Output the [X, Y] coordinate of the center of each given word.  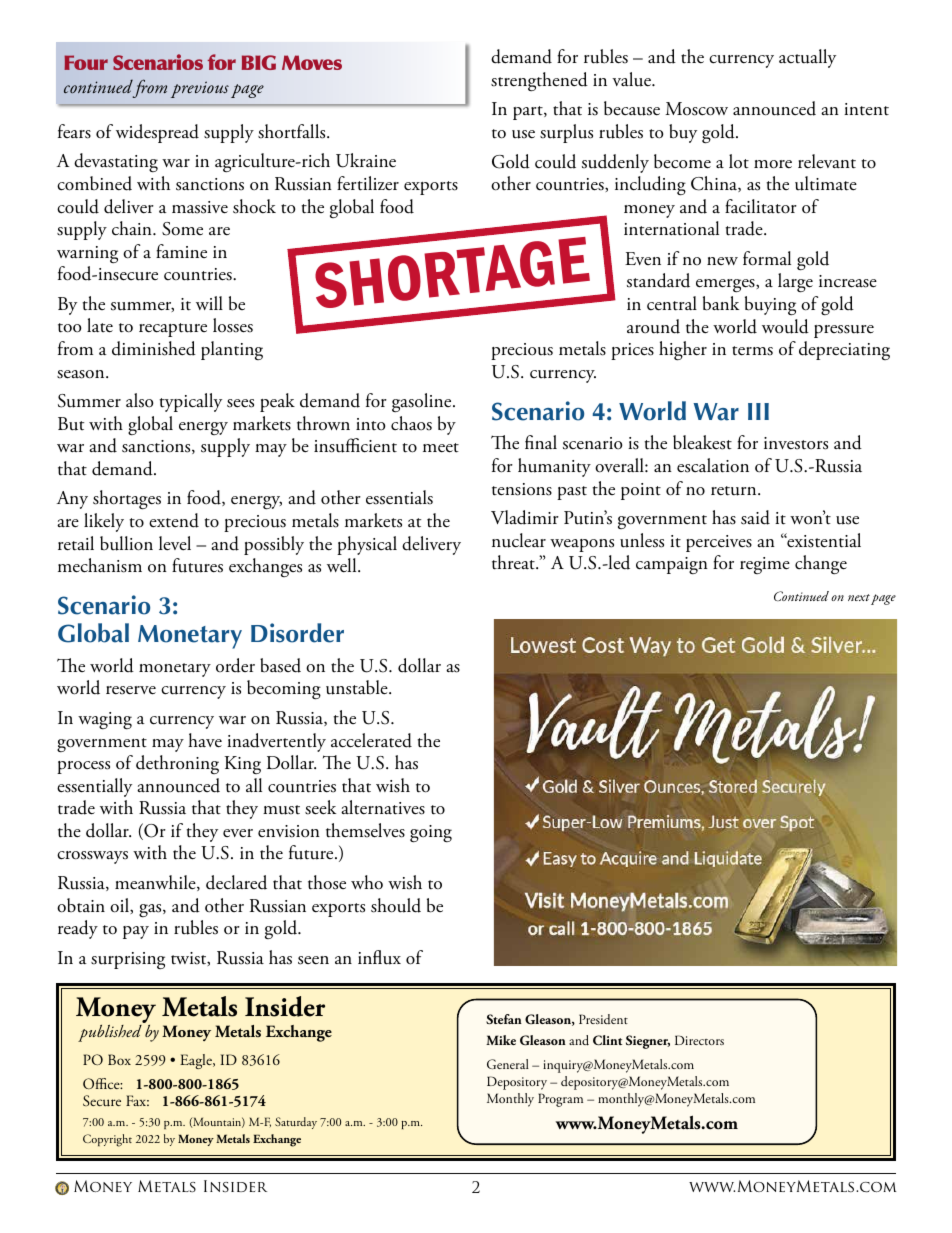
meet [441, 448]
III [758, 411]
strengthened [539, 81]
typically [190, 402]
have [205, 740]
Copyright [107, 1140]
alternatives [383, 807]
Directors [699, 1040]
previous [200, 89]
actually [807, 58]
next [859, 597]
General [508, 1064]
